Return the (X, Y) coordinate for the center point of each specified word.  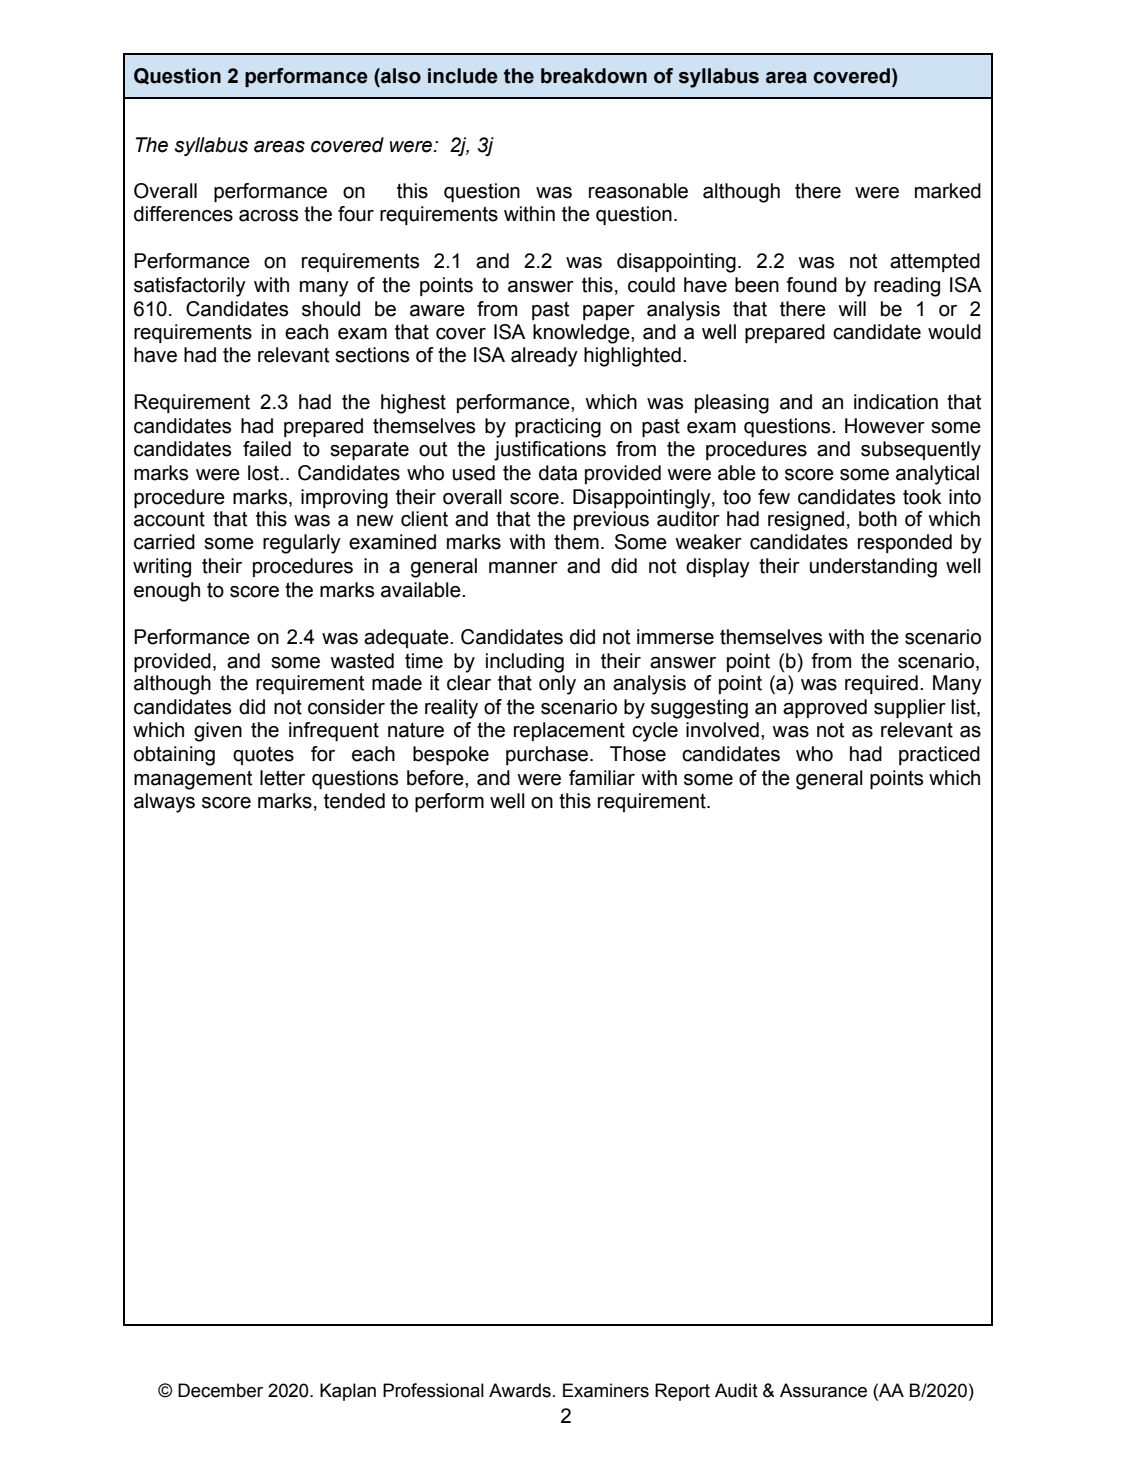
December (220, 1390)
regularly (302, 544)
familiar (602, 778)
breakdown (594, 76)
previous (611, 520)
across (268, 216)
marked (948, 191)
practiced (939, 755)
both (878, 519)
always (164, 803)
